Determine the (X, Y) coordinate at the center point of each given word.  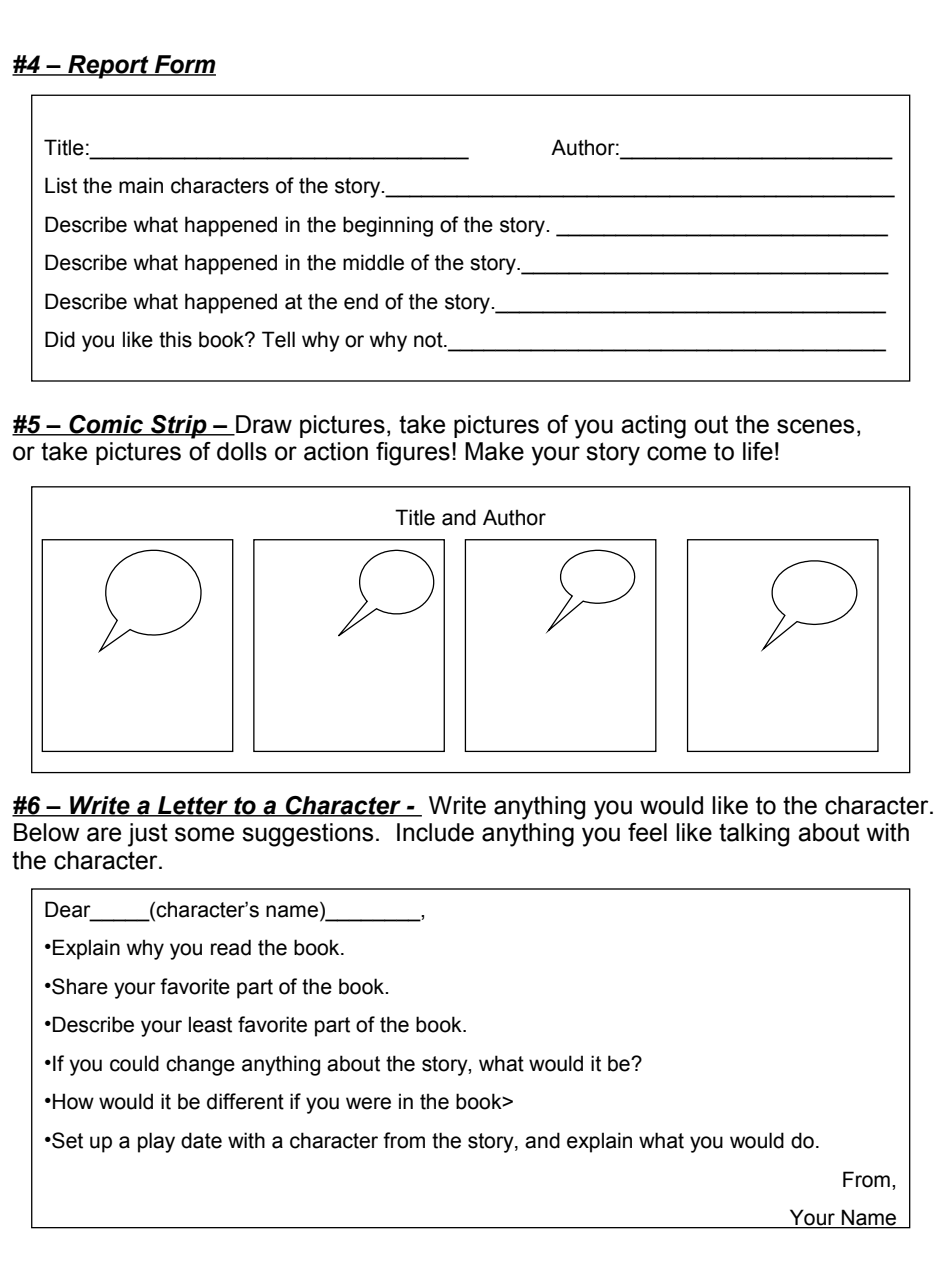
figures (413, 454)
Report (108, 67)
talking (754, 835)
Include (435, 832)
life (758, 451)
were (368, 1103)
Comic (106, 425)
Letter (193, 806)
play (156, 1142)
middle (373, 262)
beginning (388, 226)
